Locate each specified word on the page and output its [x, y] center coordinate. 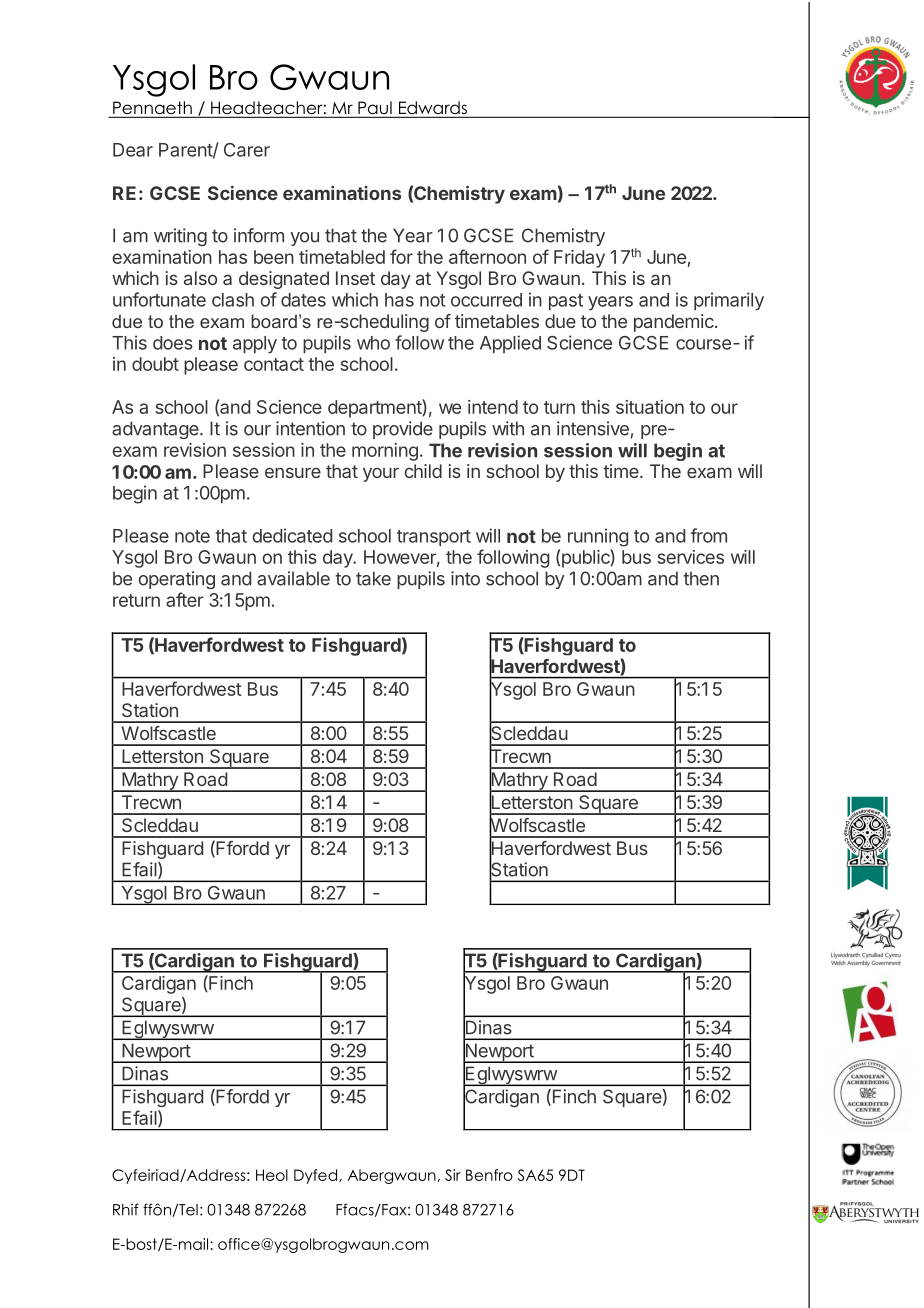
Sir [453, 1175]
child [423, 471]
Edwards [432, 109]
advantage [156, 430]
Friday [579, 259]
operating [176, 580]
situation [650, 407]
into [465, 578]
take [373, 578]
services [690, 557]
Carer [247, 150]
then [701, 578]
